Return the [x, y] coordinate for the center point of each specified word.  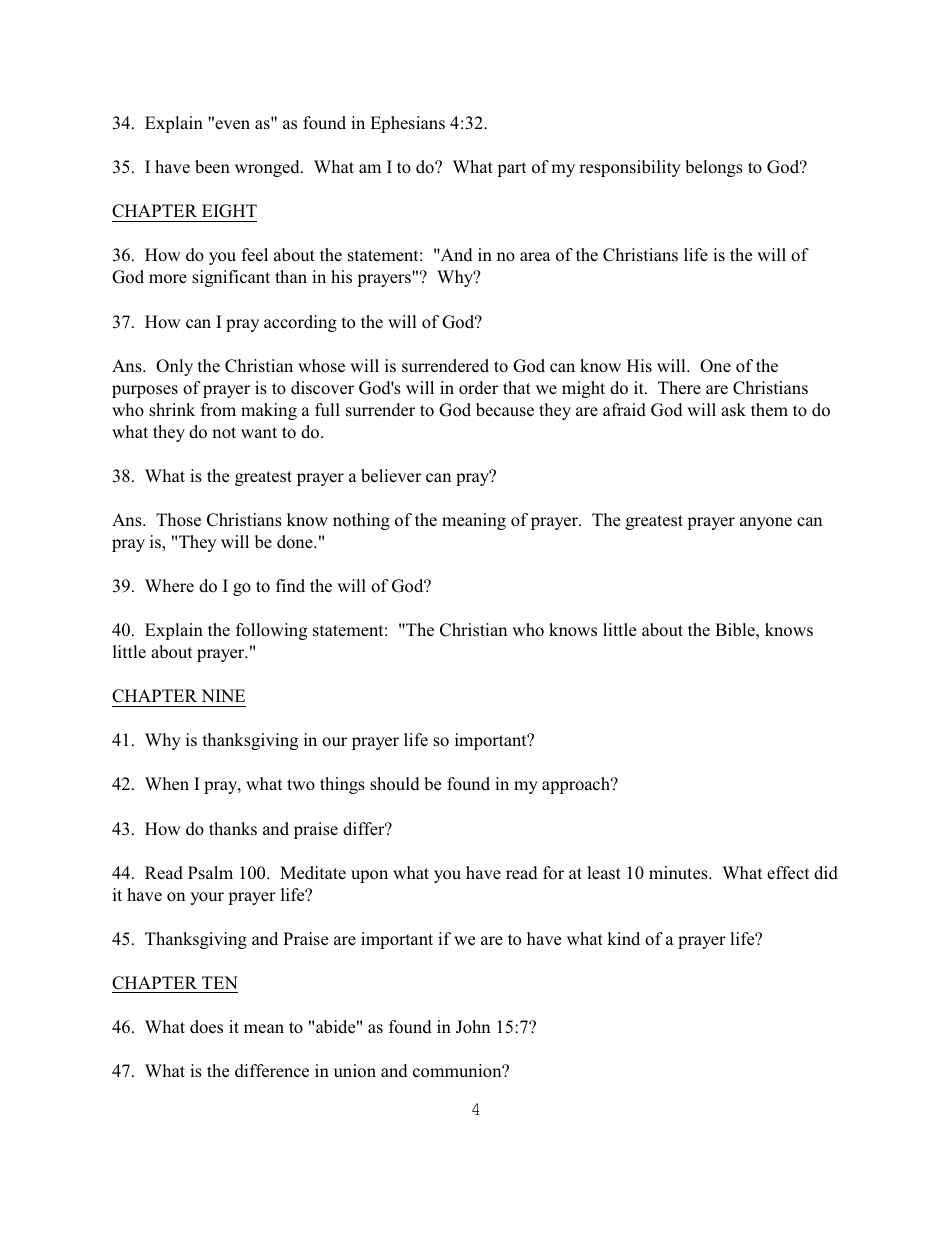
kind [623, 938]
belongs [714, 168]
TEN [220, 982]
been [212, 167]
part [511, 169]
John [473, 1027]
